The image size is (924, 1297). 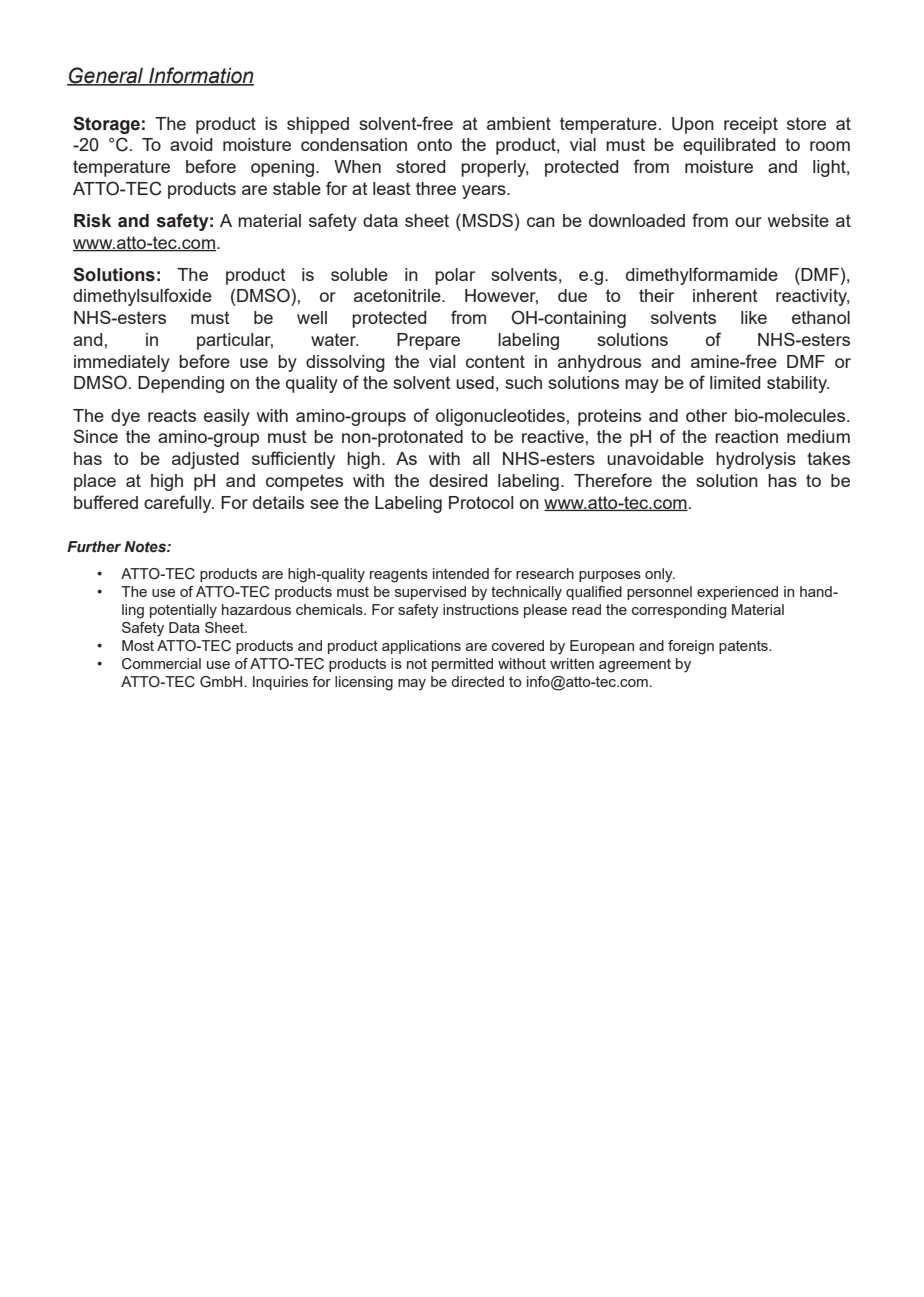 I want to click on General, so click(x=106, y=76).
